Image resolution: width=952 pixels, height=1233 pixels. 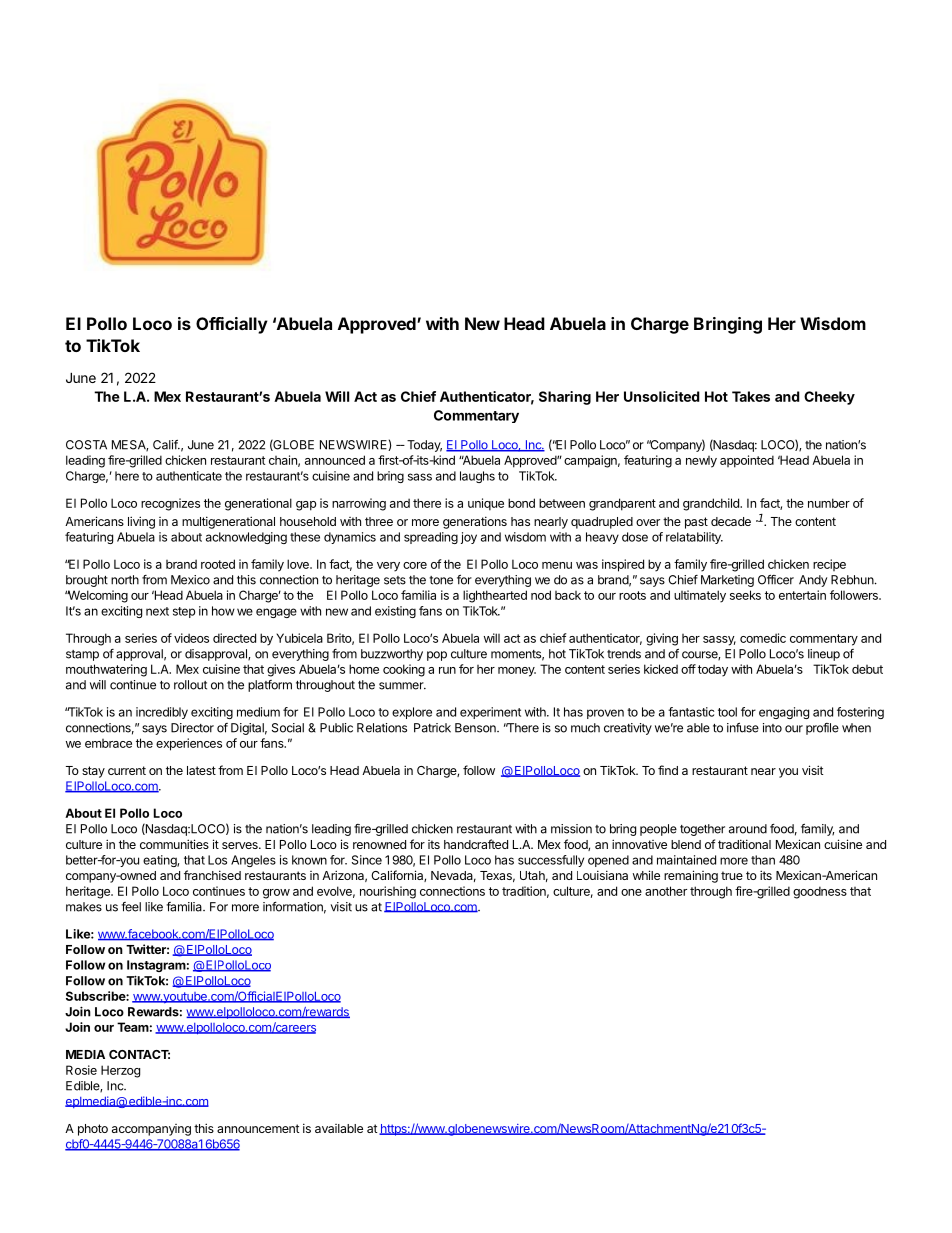 I want to click on pop, so click(x=437, y=656).
